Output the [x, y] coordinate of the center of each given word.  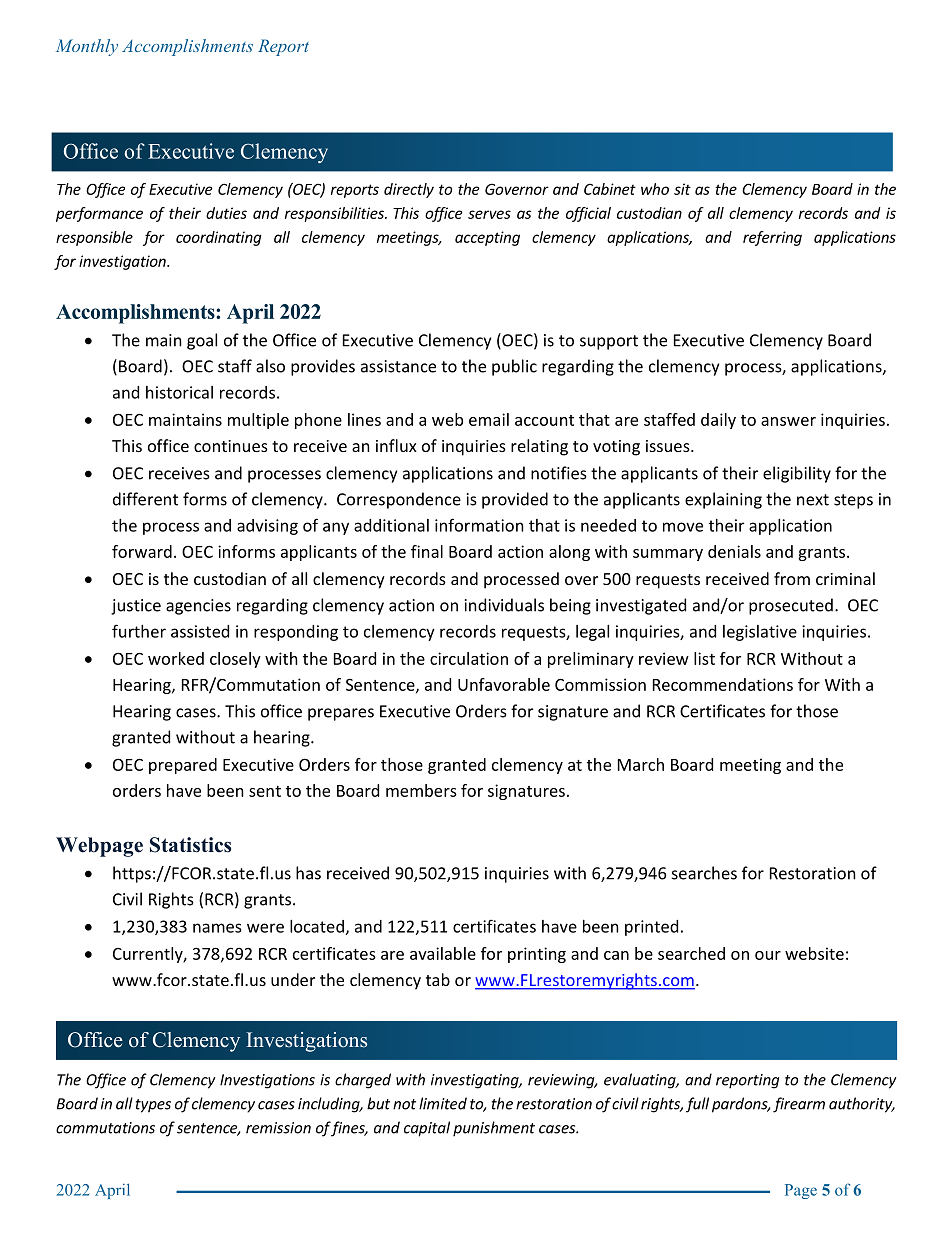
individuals [504, 605]
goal [202, 341]
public [514, 367]
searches [704, 873]
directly [409, 190]
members [421, 790]
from [792, 578]
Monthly [87, 47]
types [153, 1106]
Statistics [190, 845]
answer [788, 421]
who [655, 189]
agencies [198, 607]
